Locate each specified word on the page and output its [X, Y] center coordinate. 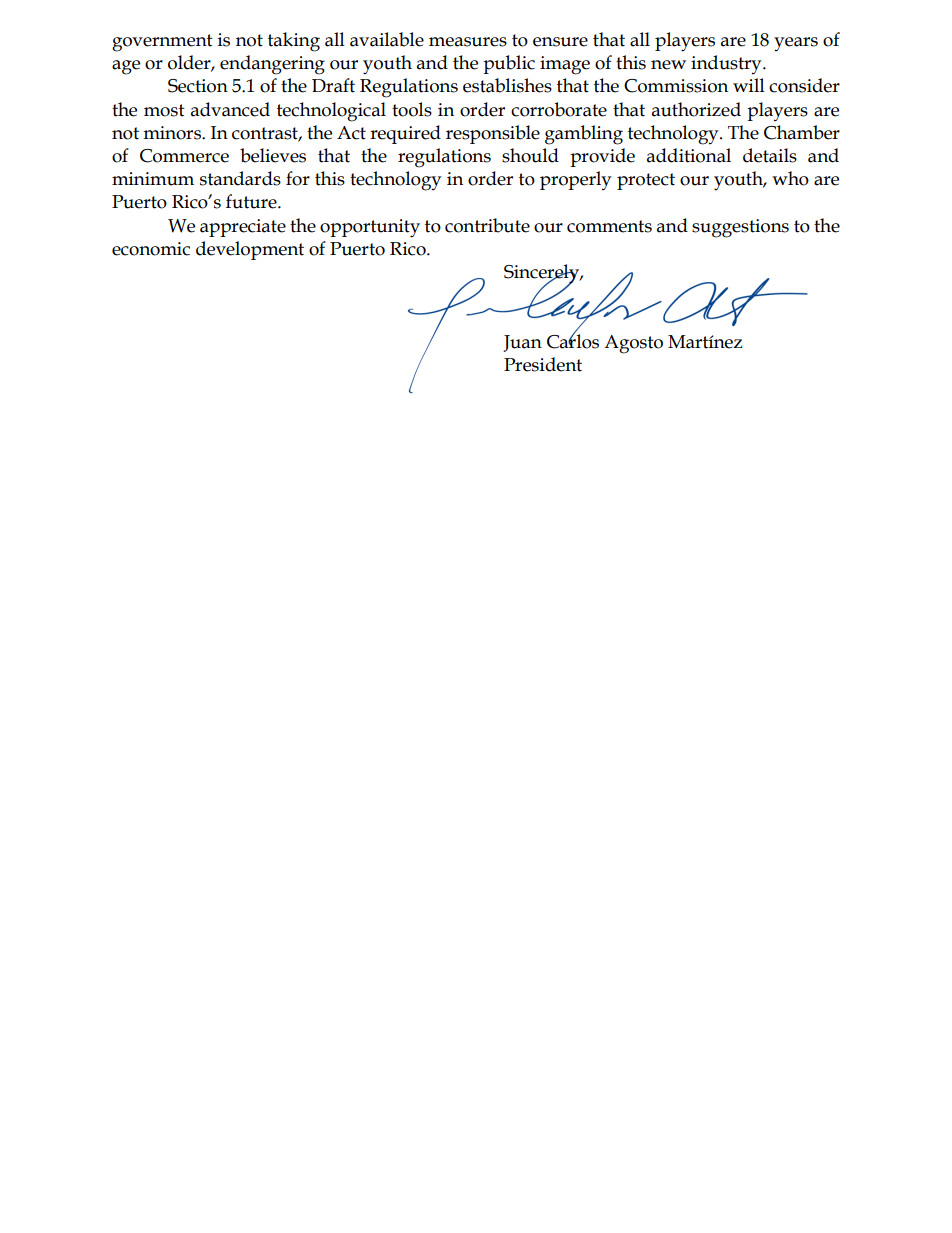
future [252, 201]
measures [468, 42]
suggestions [740, 228]
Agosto [633, 344]
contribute [487, 225]
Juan [522, 343]
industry [727, 64]
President [543, 364]
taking [294, 42]
